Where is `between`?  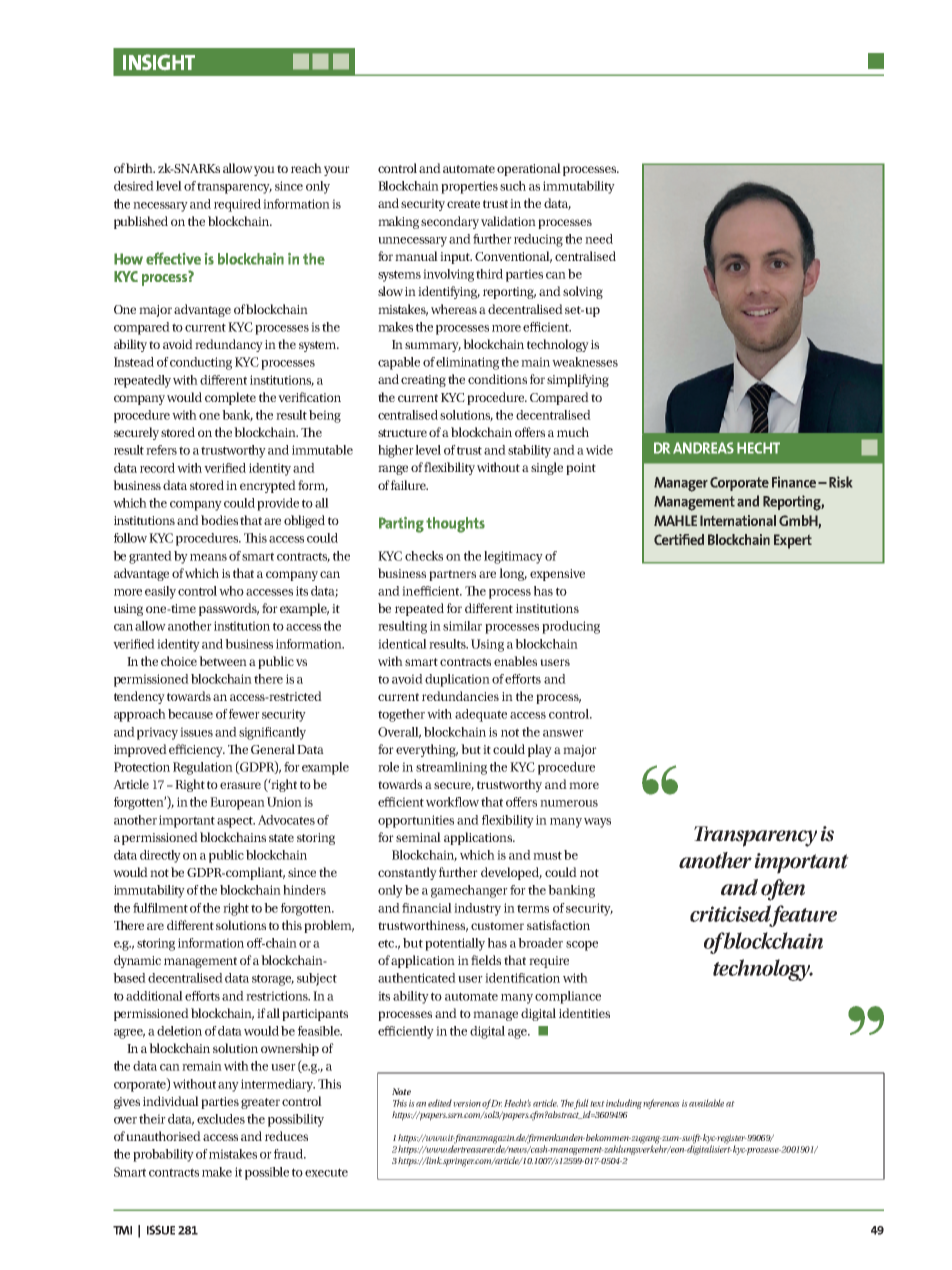
between is located at coordinates (223, 661).
